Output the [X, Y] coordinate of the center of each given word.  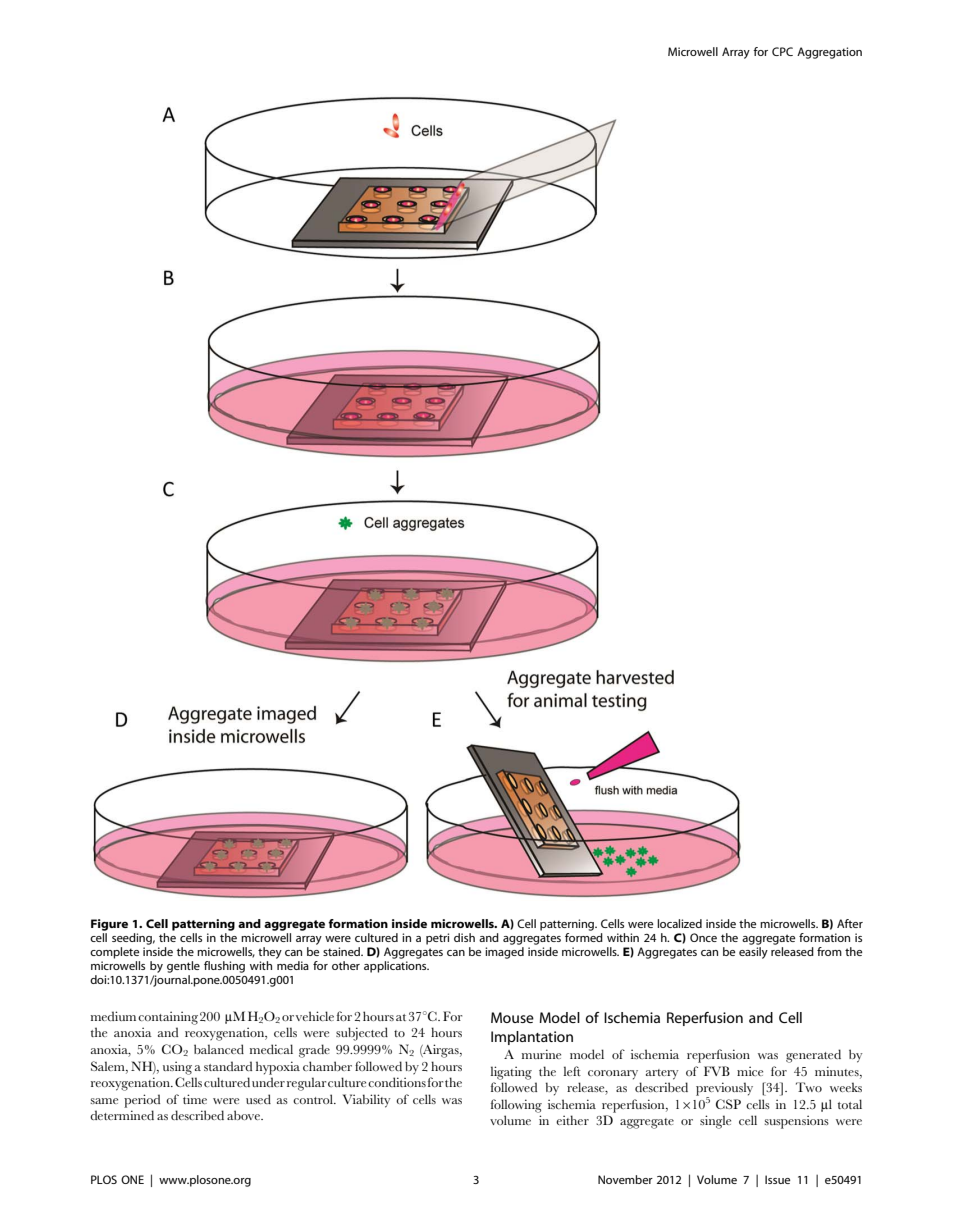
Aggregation [829, 53]
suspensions [796, 1122]
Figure [109, 925]
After [850, 923]
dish [464, 937]
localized [679, 923]
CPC [782, 51]
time [195, 1099]
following [516, 1106]
